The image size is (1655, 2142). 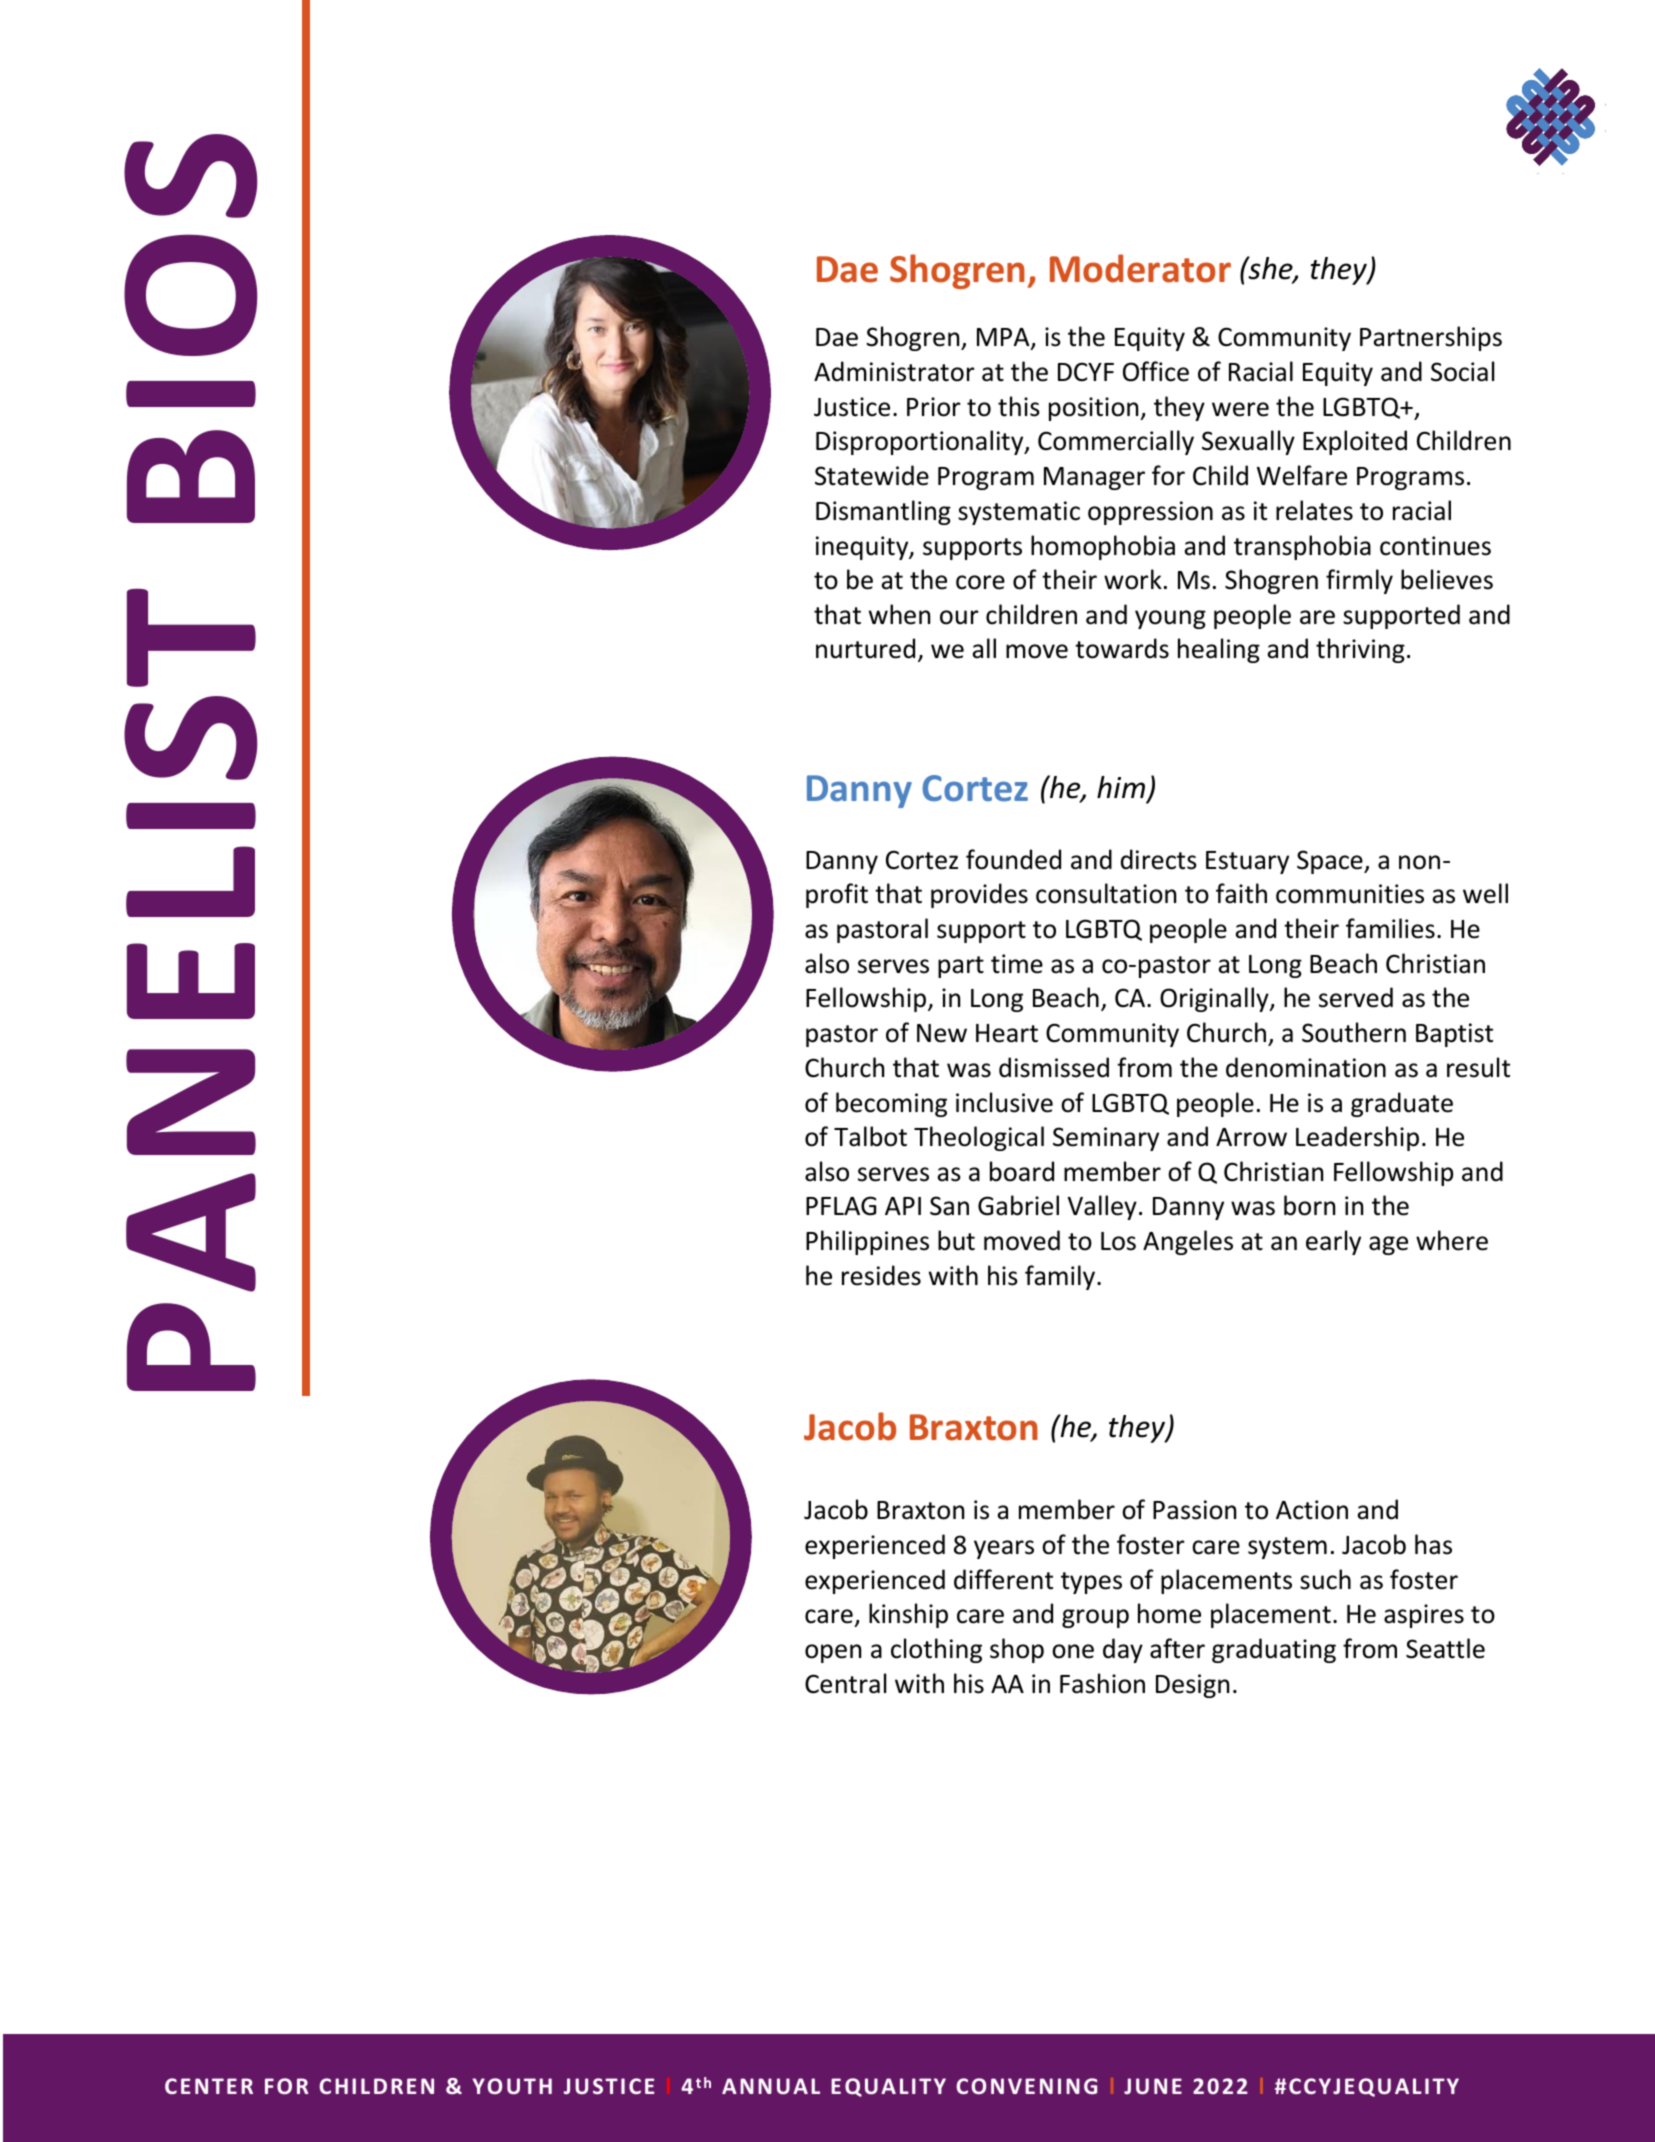 What do you see at coordinates (934, 407) in the page?
I see `Prior` at bounding box center [934, 407].
